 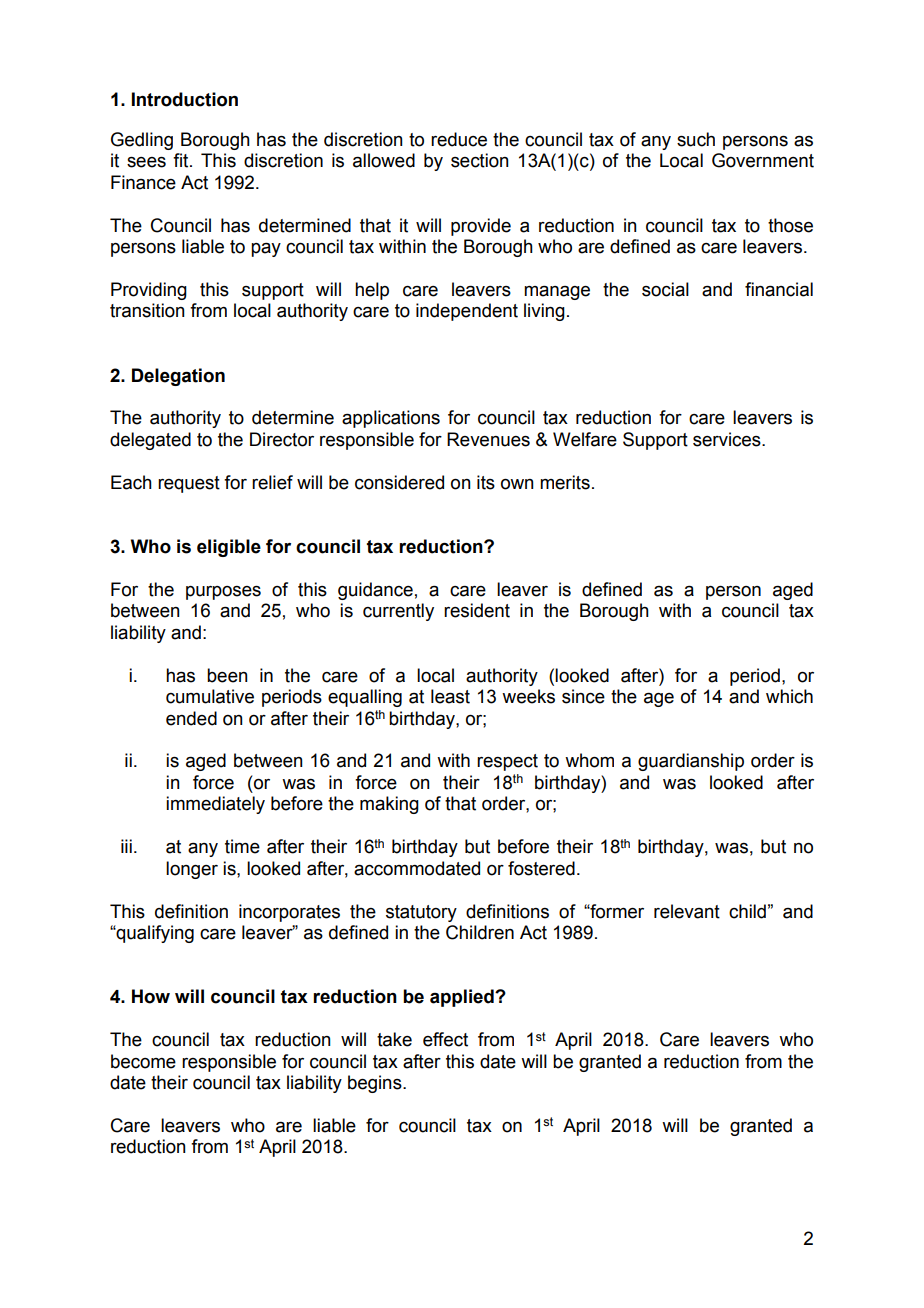 What do you see at coordinates (477, 610) in the screenshot?
I see `resident` at bounding box center [477, 610].
